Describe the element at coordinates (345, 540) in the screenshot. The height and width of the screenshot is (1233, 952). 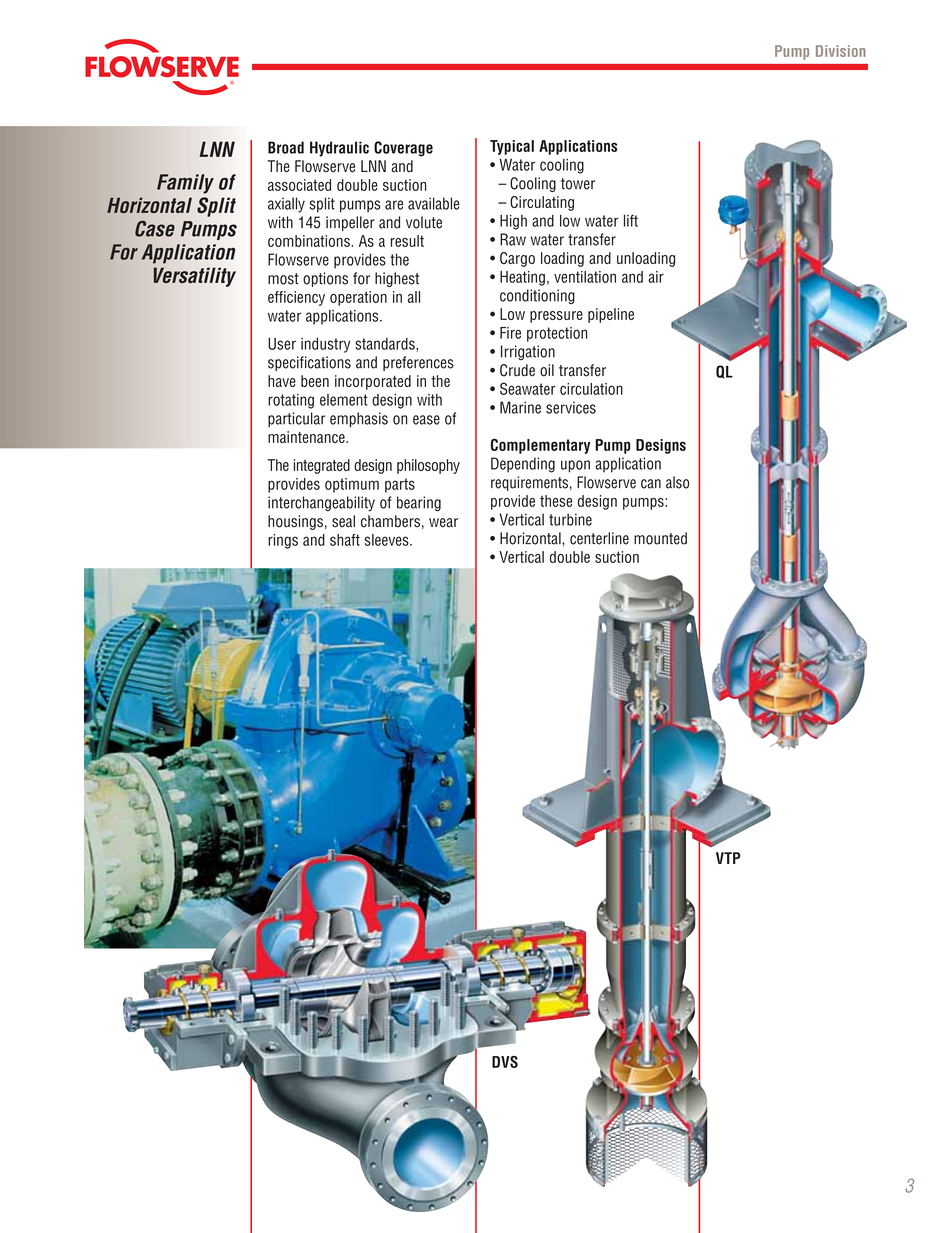
I see `shaft` at that location.
